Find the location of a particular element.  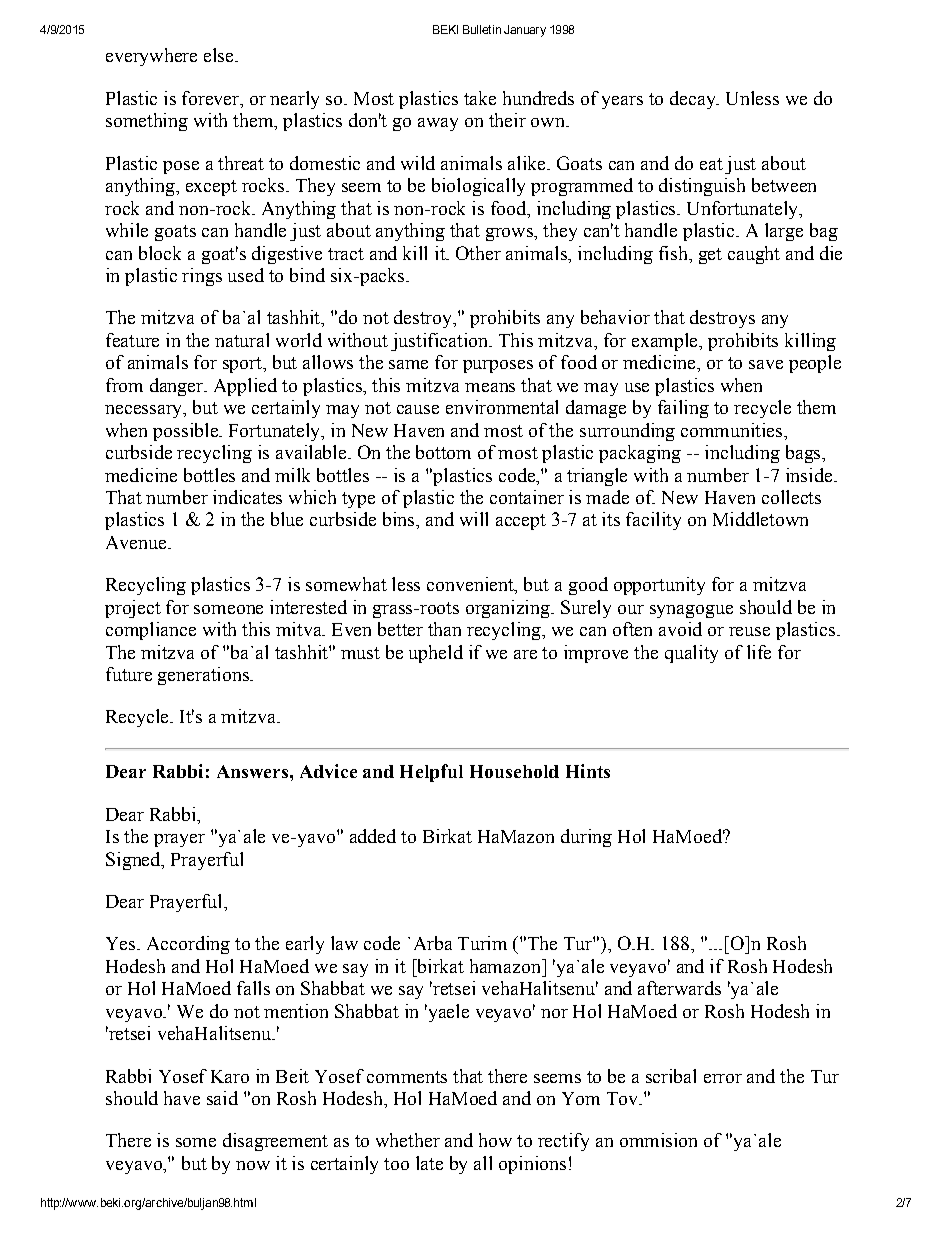

else is located at coordinates (220, 55).
